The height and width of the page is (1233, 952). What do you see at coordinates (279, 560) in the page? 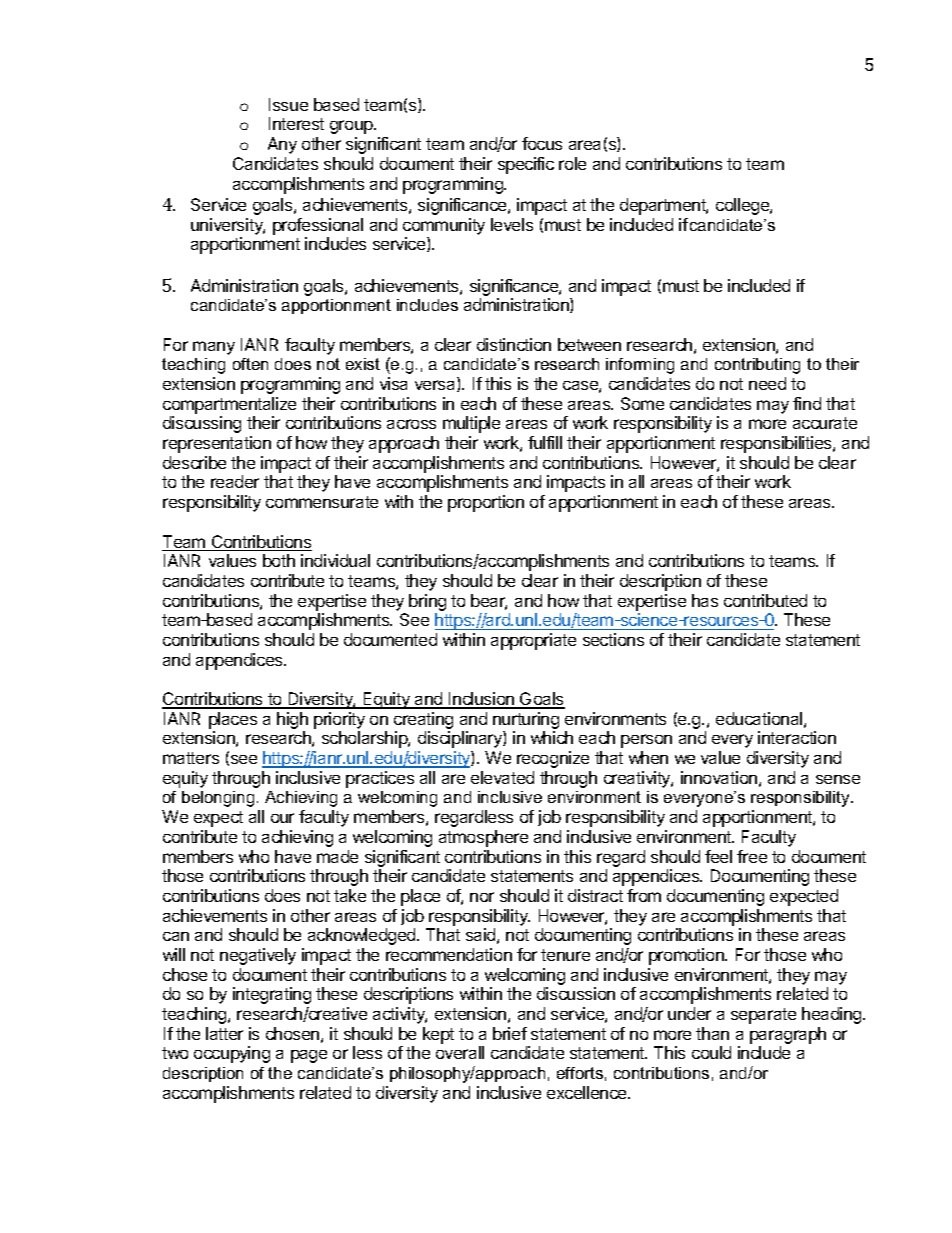
I see `both` at bounding box center [279, 560].
